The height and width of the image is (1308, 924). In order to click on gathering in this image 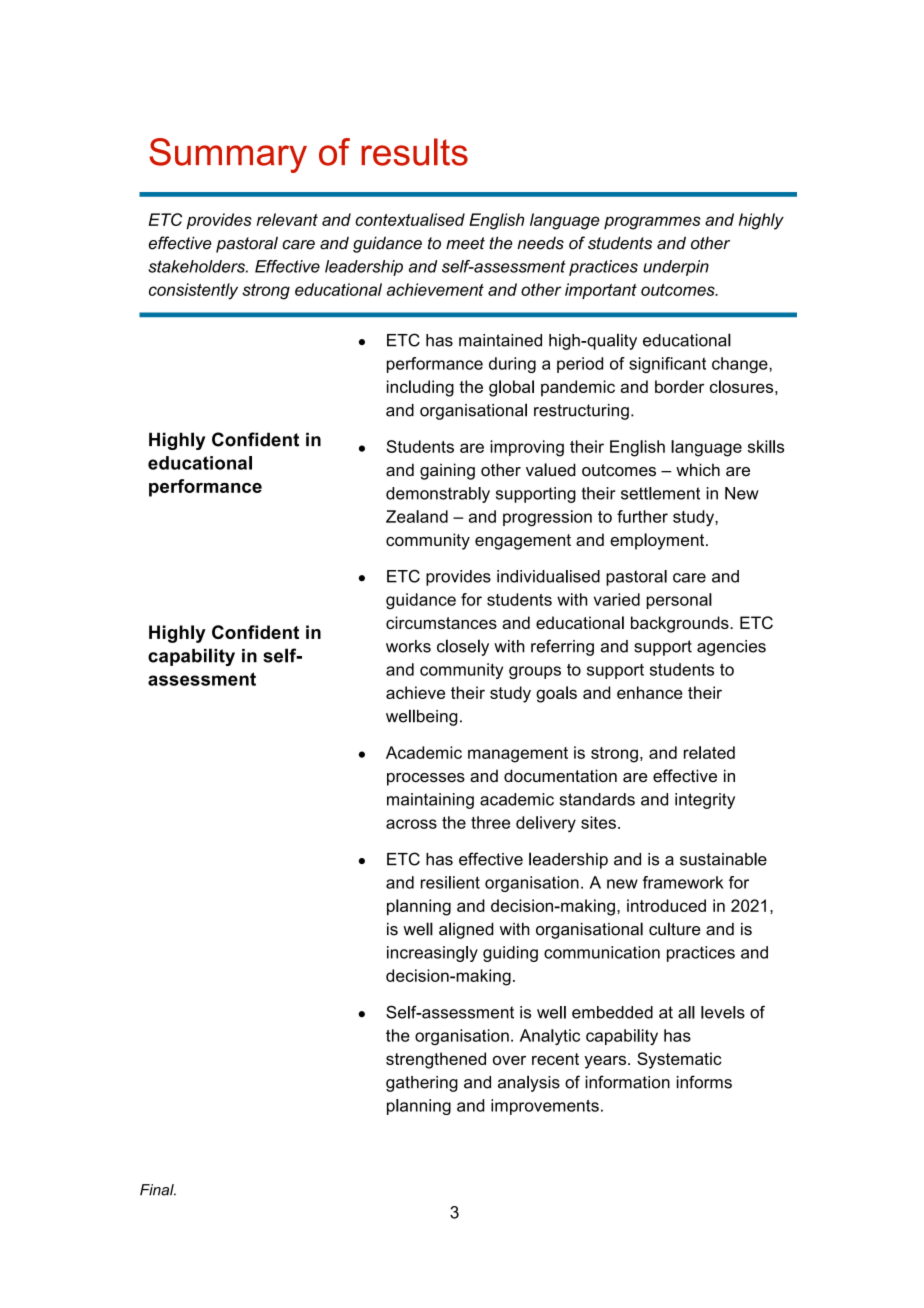, I will do `click(422, 1084)`.
